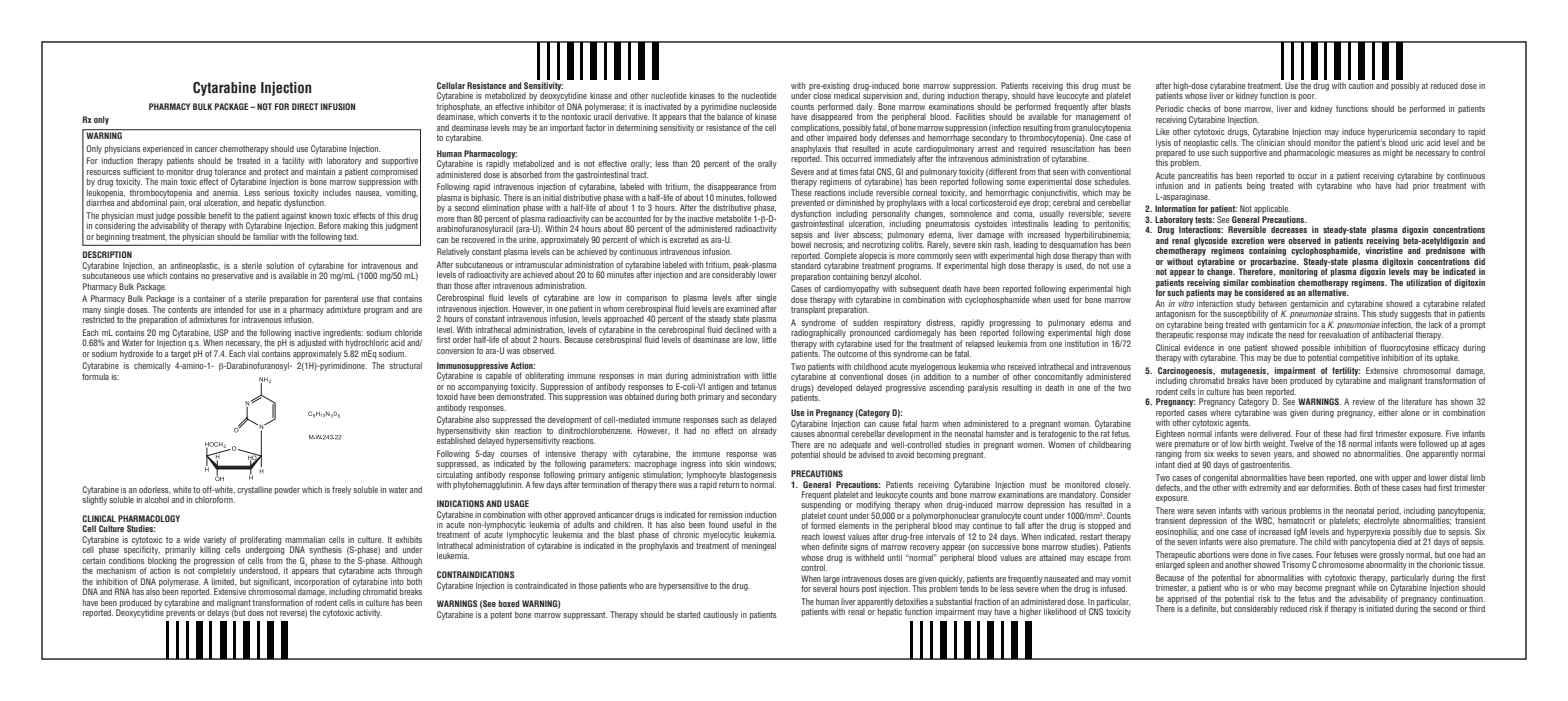 The height and width of the screenshot is (701, 1568). Describe the element at coordinates (1301, 443) in the screenshot. I see `Twelve` at that location.
